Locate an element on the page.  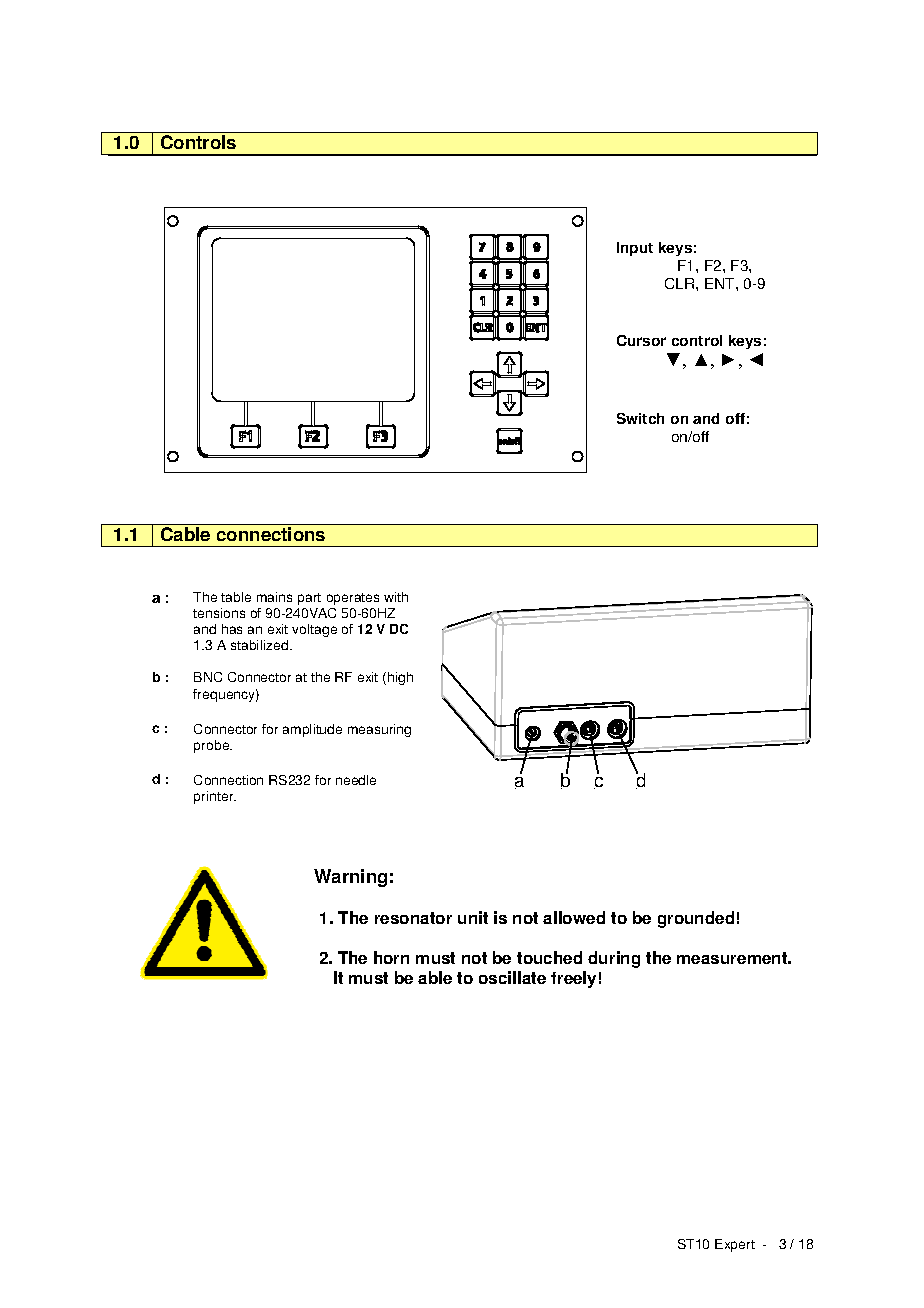
grounded is located at coordinates (696, 919).
